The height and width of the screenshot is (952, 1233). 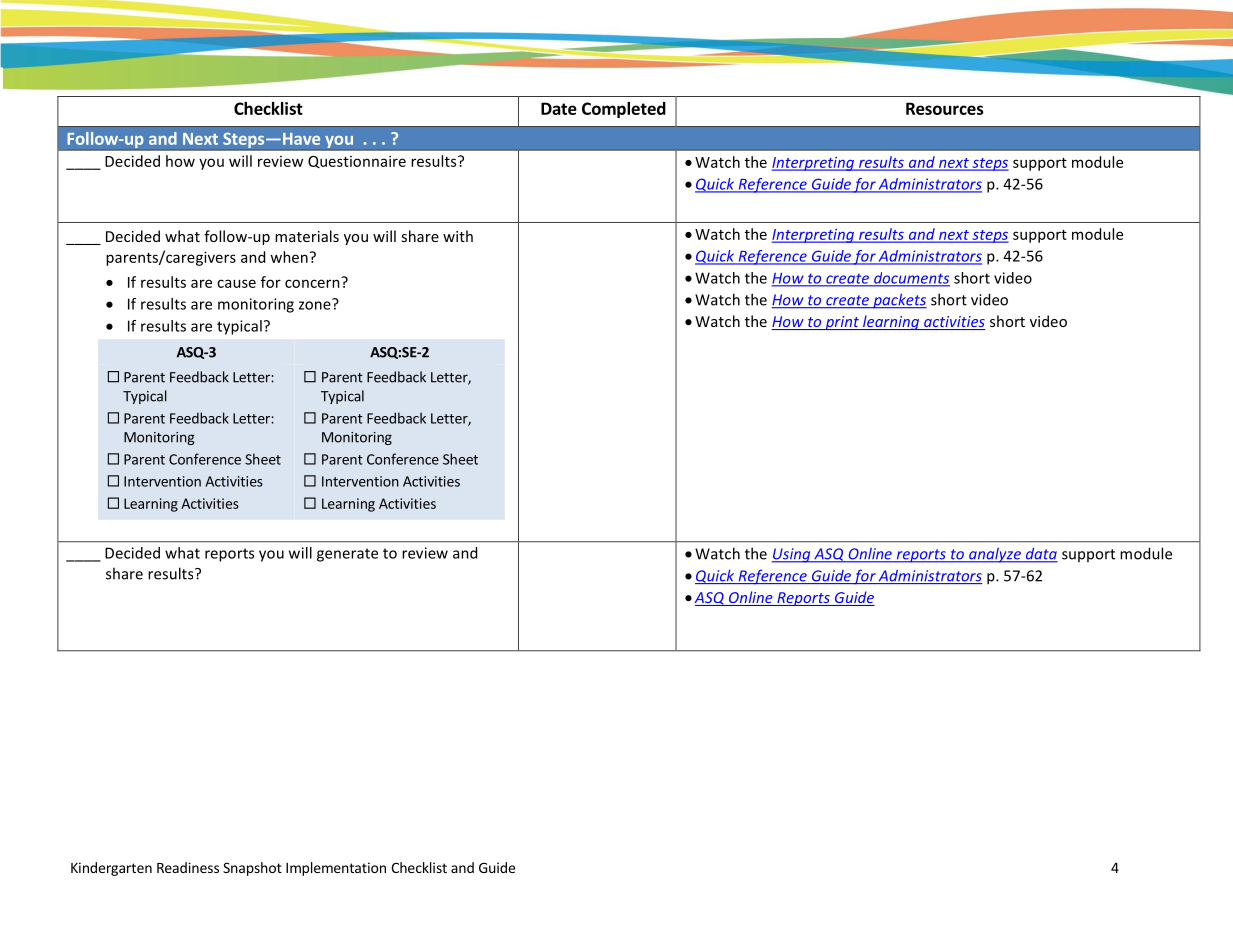 What do you see at coordinates (559, 108) in the screenshot?
I see `Date` at bounding box center [559, 108].
